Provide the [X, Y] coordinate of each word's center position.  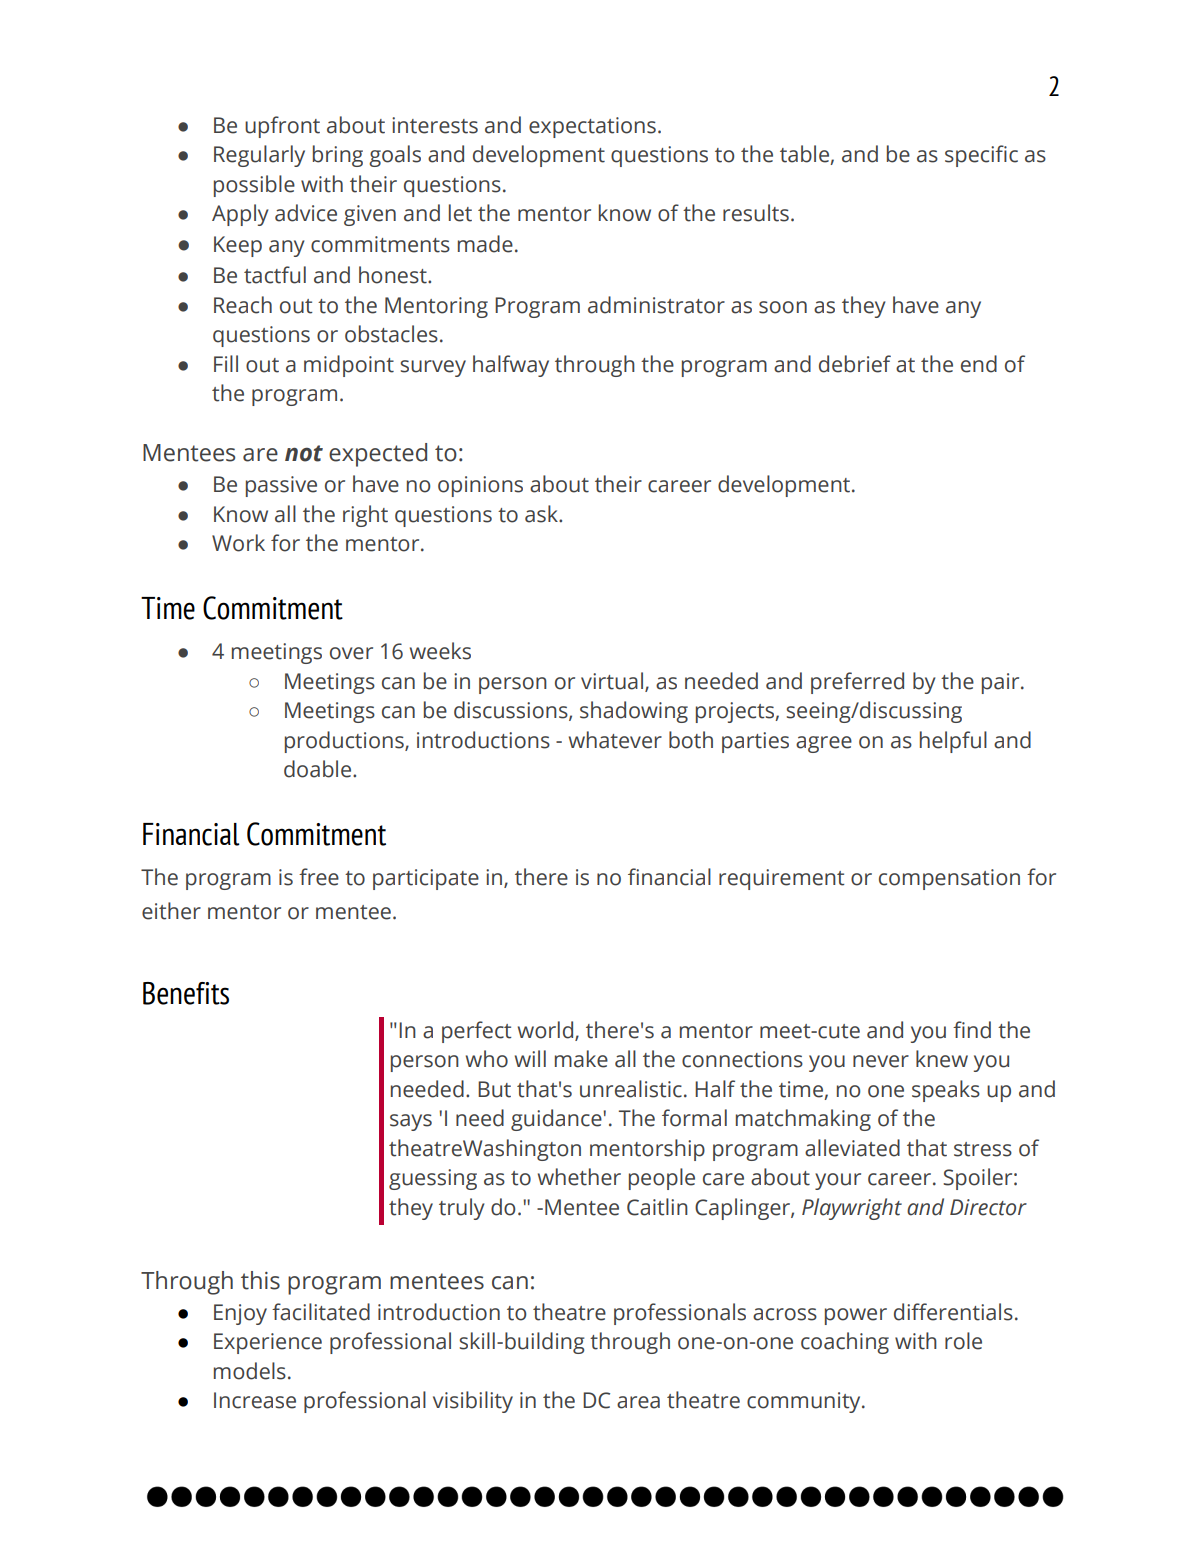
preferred [857, 683]
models [250, 1371]
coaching [845, 1343]
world [547, 1031]
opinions [480, 486]
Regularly [259, 156]
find [972, 1030]
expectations [592, 127]
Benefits [186, 993]
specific [981, 156]
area [638, 1402]
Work [238, 543]
